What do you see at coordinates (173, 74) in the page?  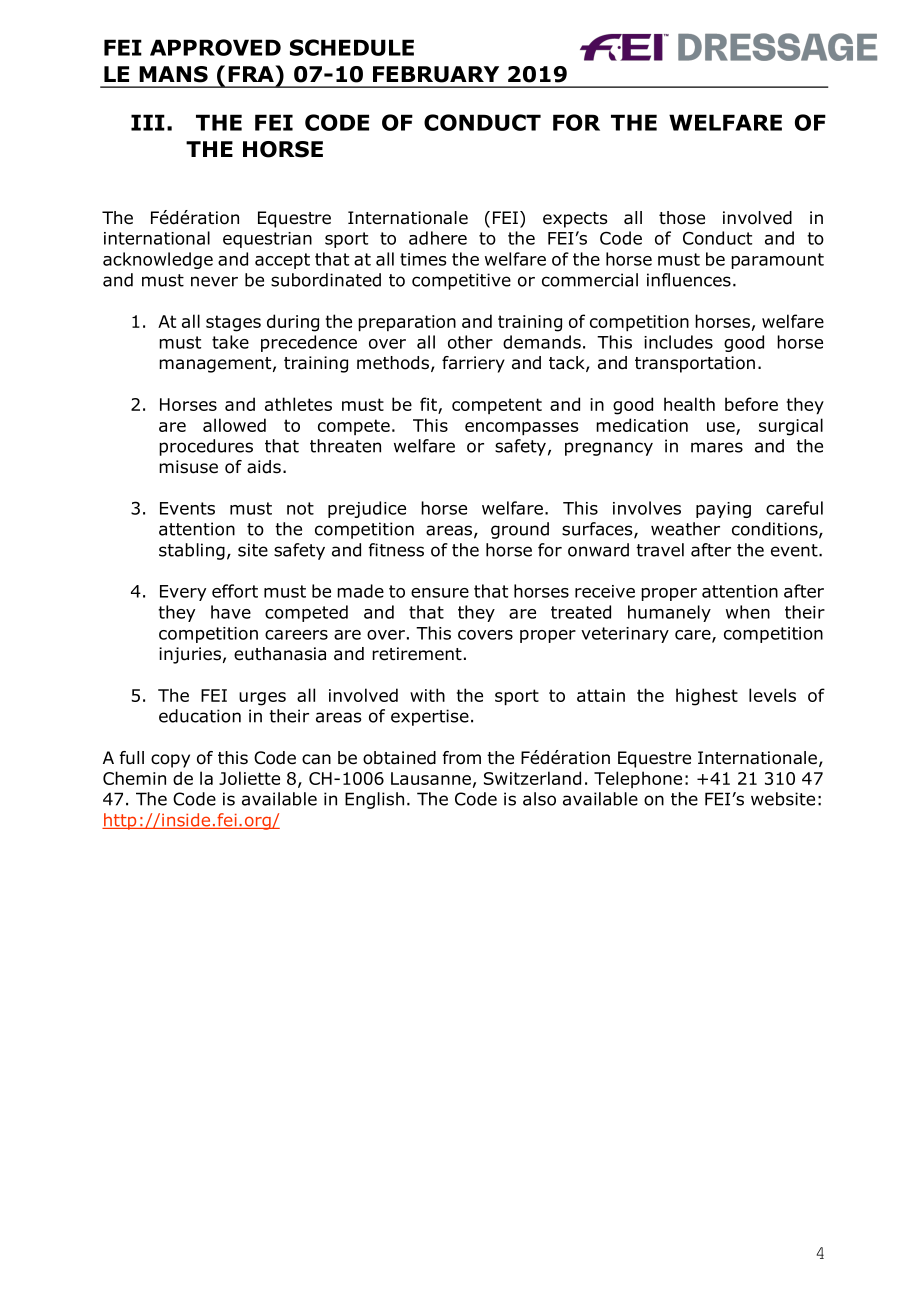 I see `MANS` at bounding box center [173, 74].
